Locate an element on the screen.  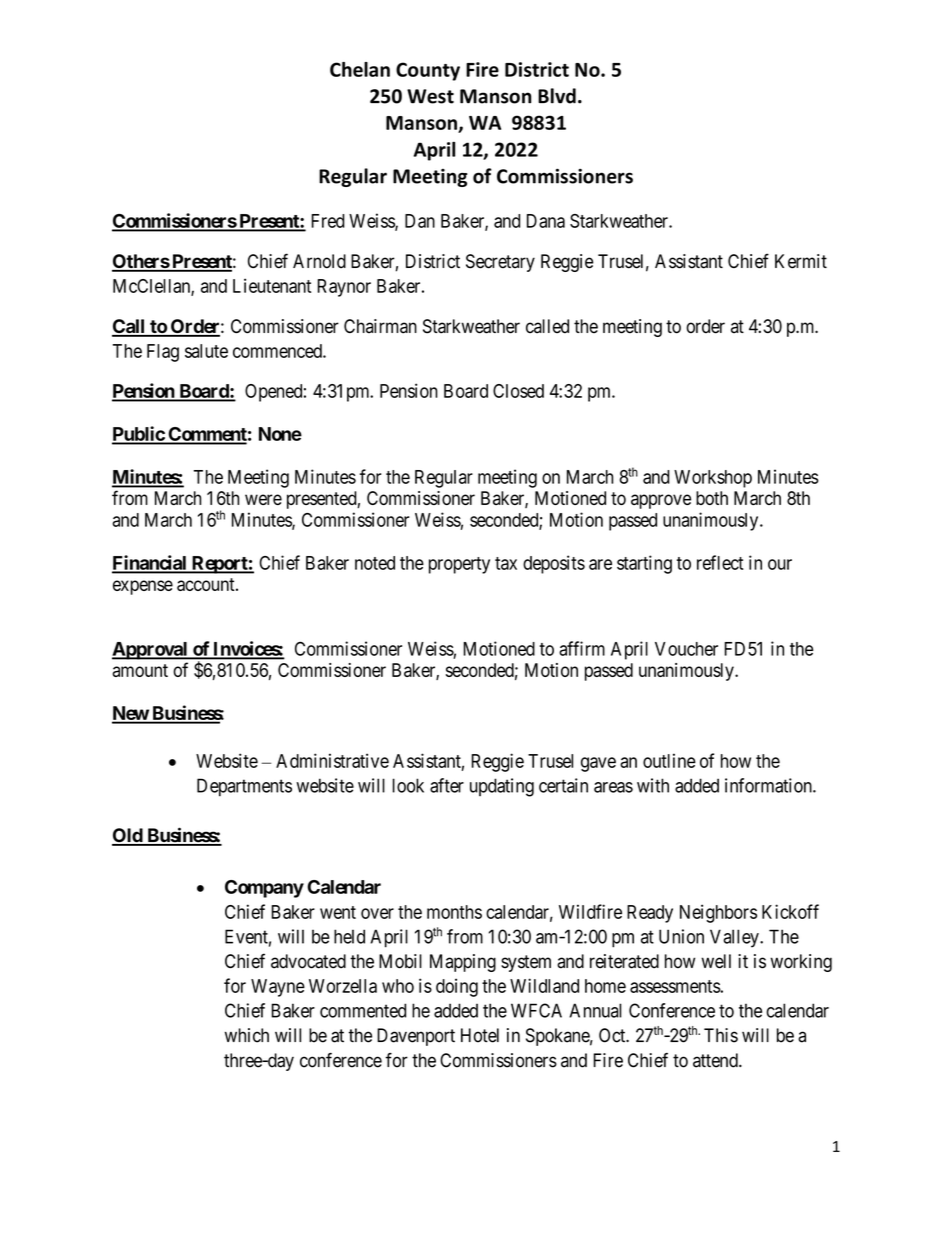
reflect is located at coordinates (720, 562).
